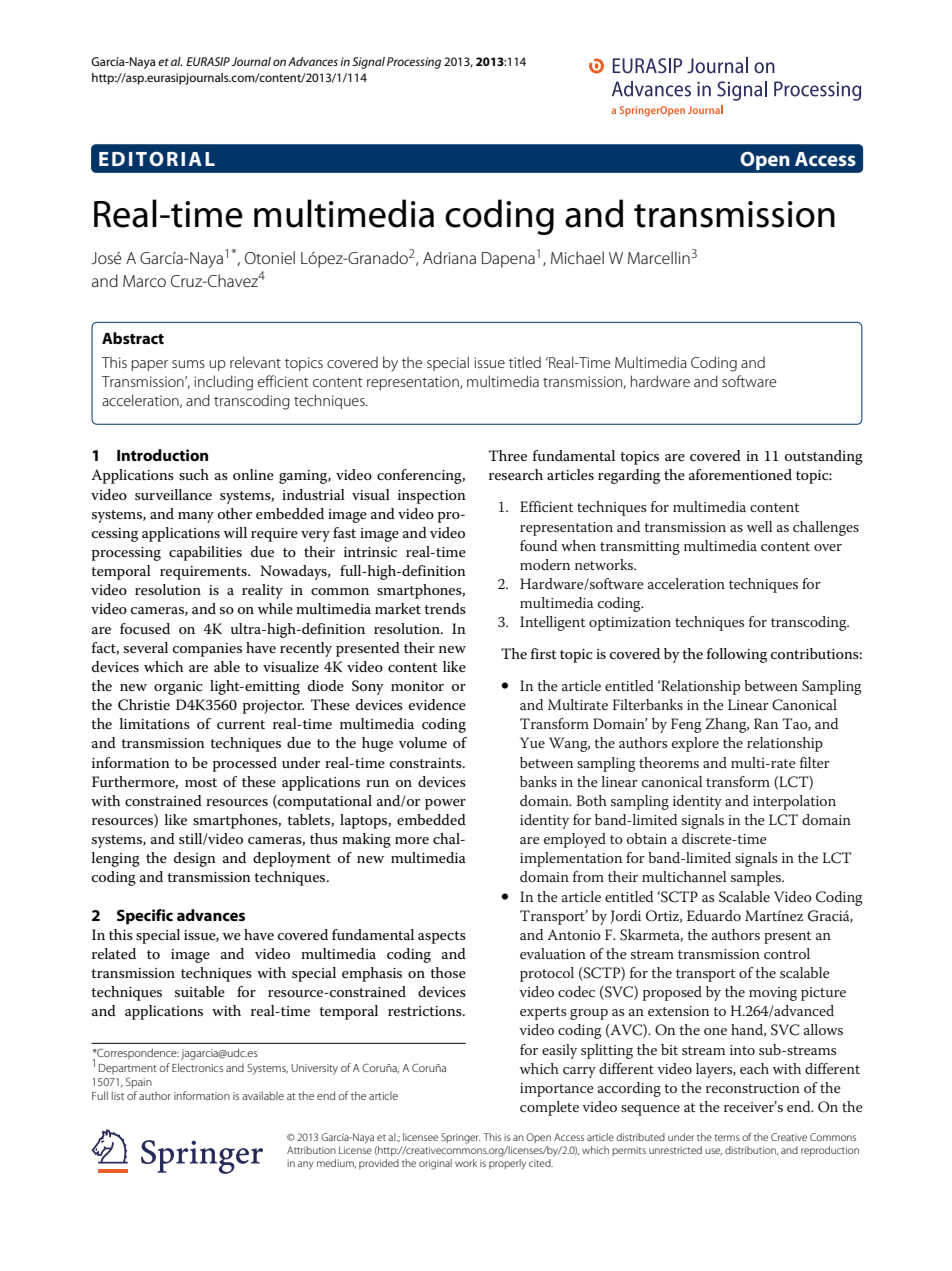 This screenshot has width=952, height=1271. What do you see at coordinates (740, 474) in the screenshot?
I see `aforementioned` at bounding box center [740, 474].
